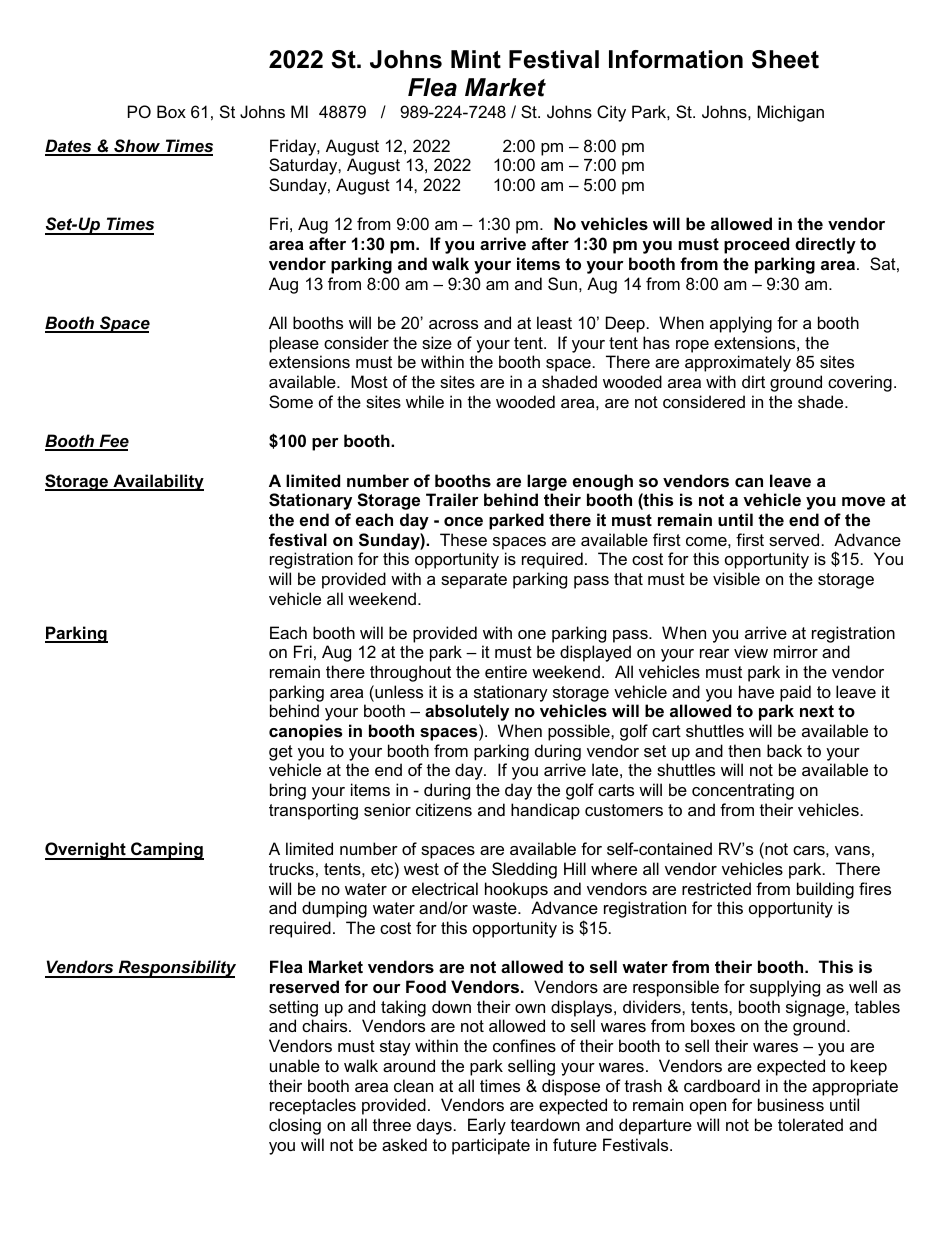 The height and width of the screenshot is (1233, 952). I want to click on size, so click(437, 342).
